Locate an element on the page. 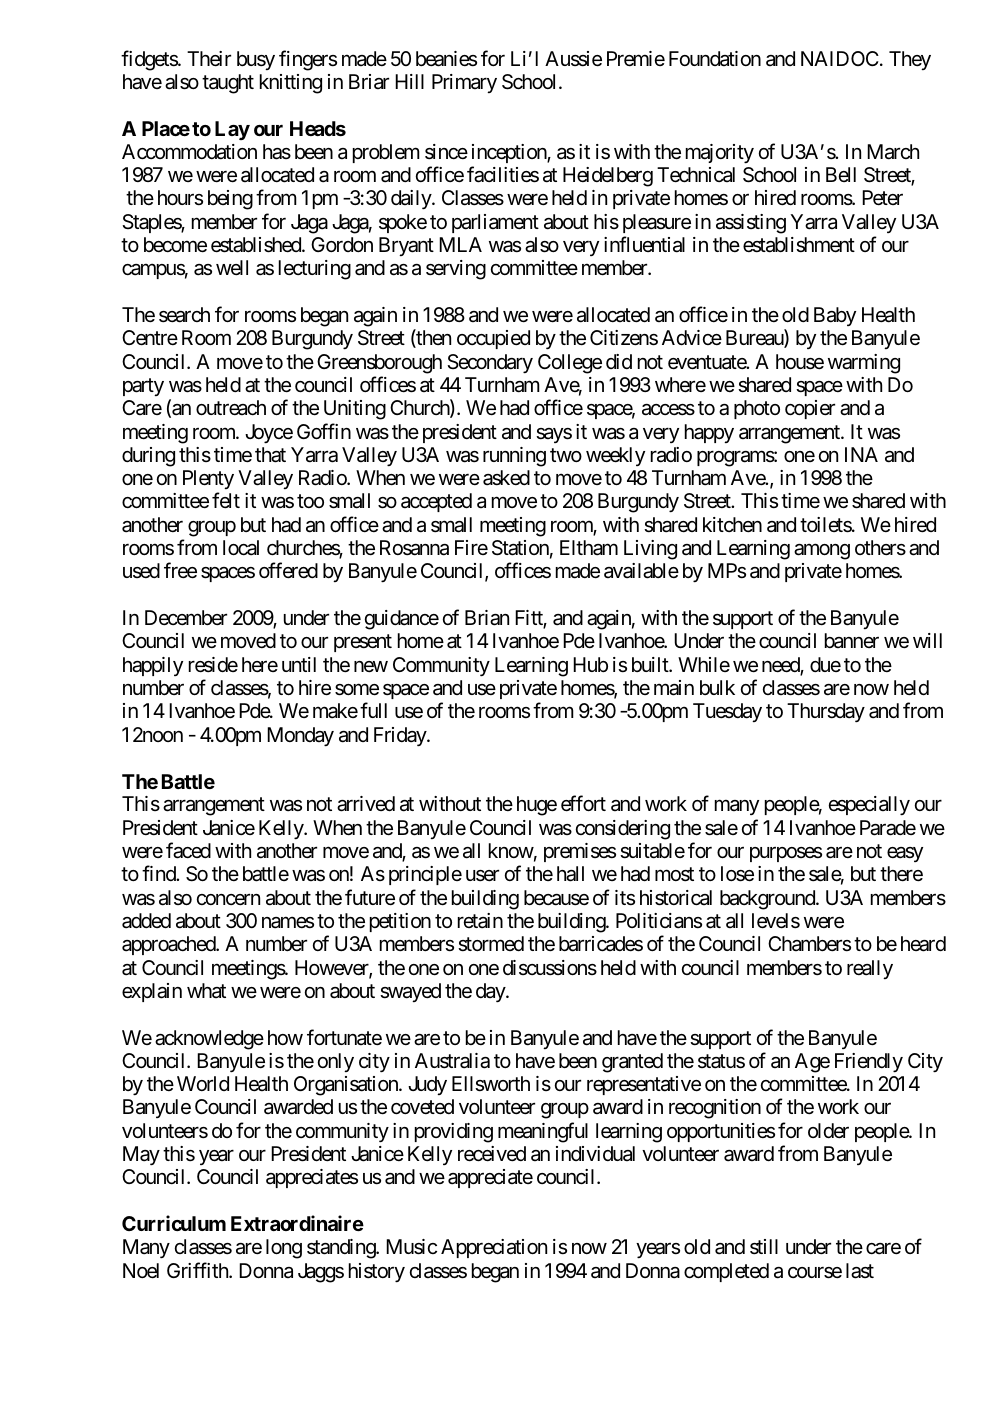 The width and height of the document is (1006, 1422). what is located at coordinates (206, 990).
